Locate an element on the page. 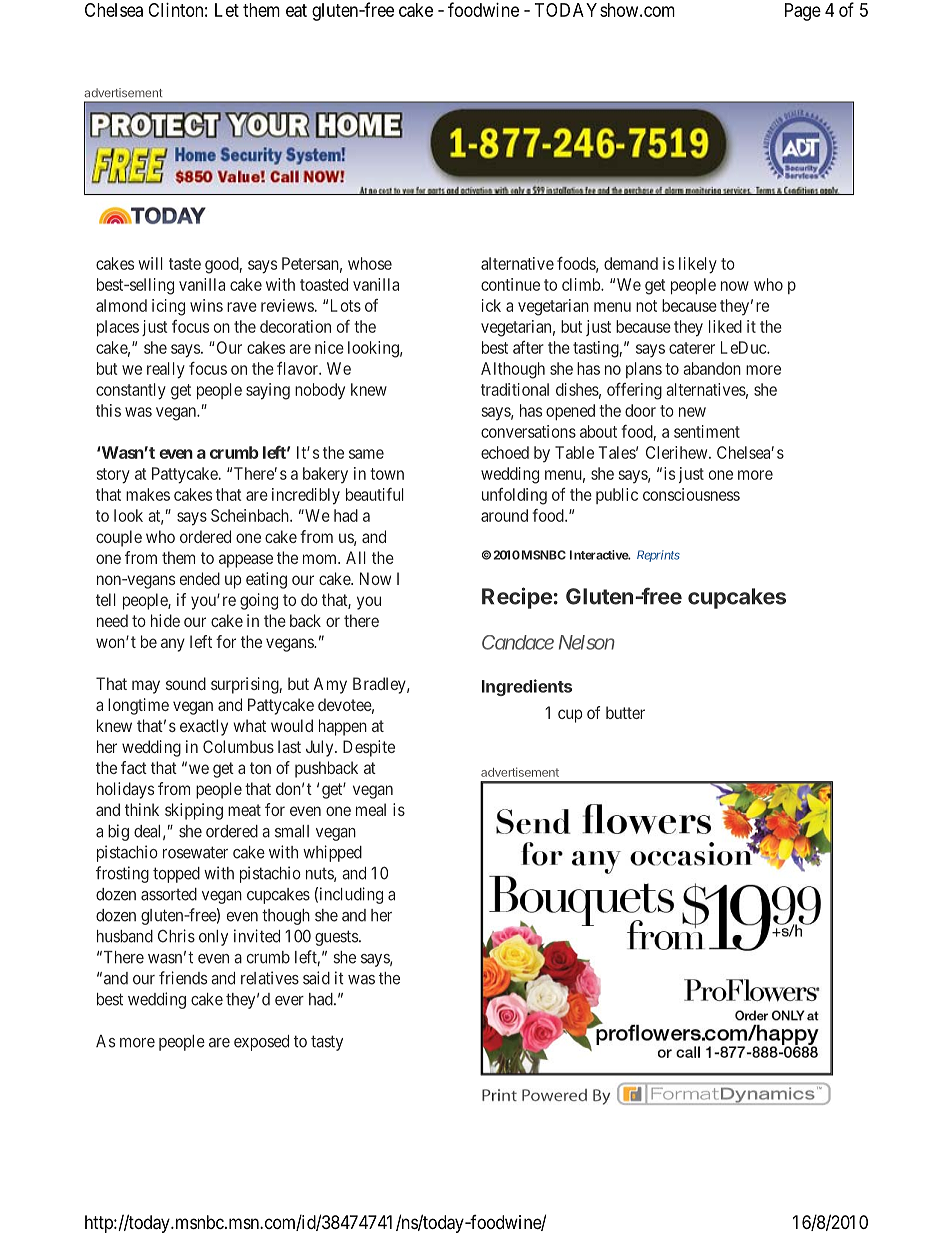 Image resolution: width=952 pixels, height=1233 pixels. consciousness is located at coordinates (691, 494).
